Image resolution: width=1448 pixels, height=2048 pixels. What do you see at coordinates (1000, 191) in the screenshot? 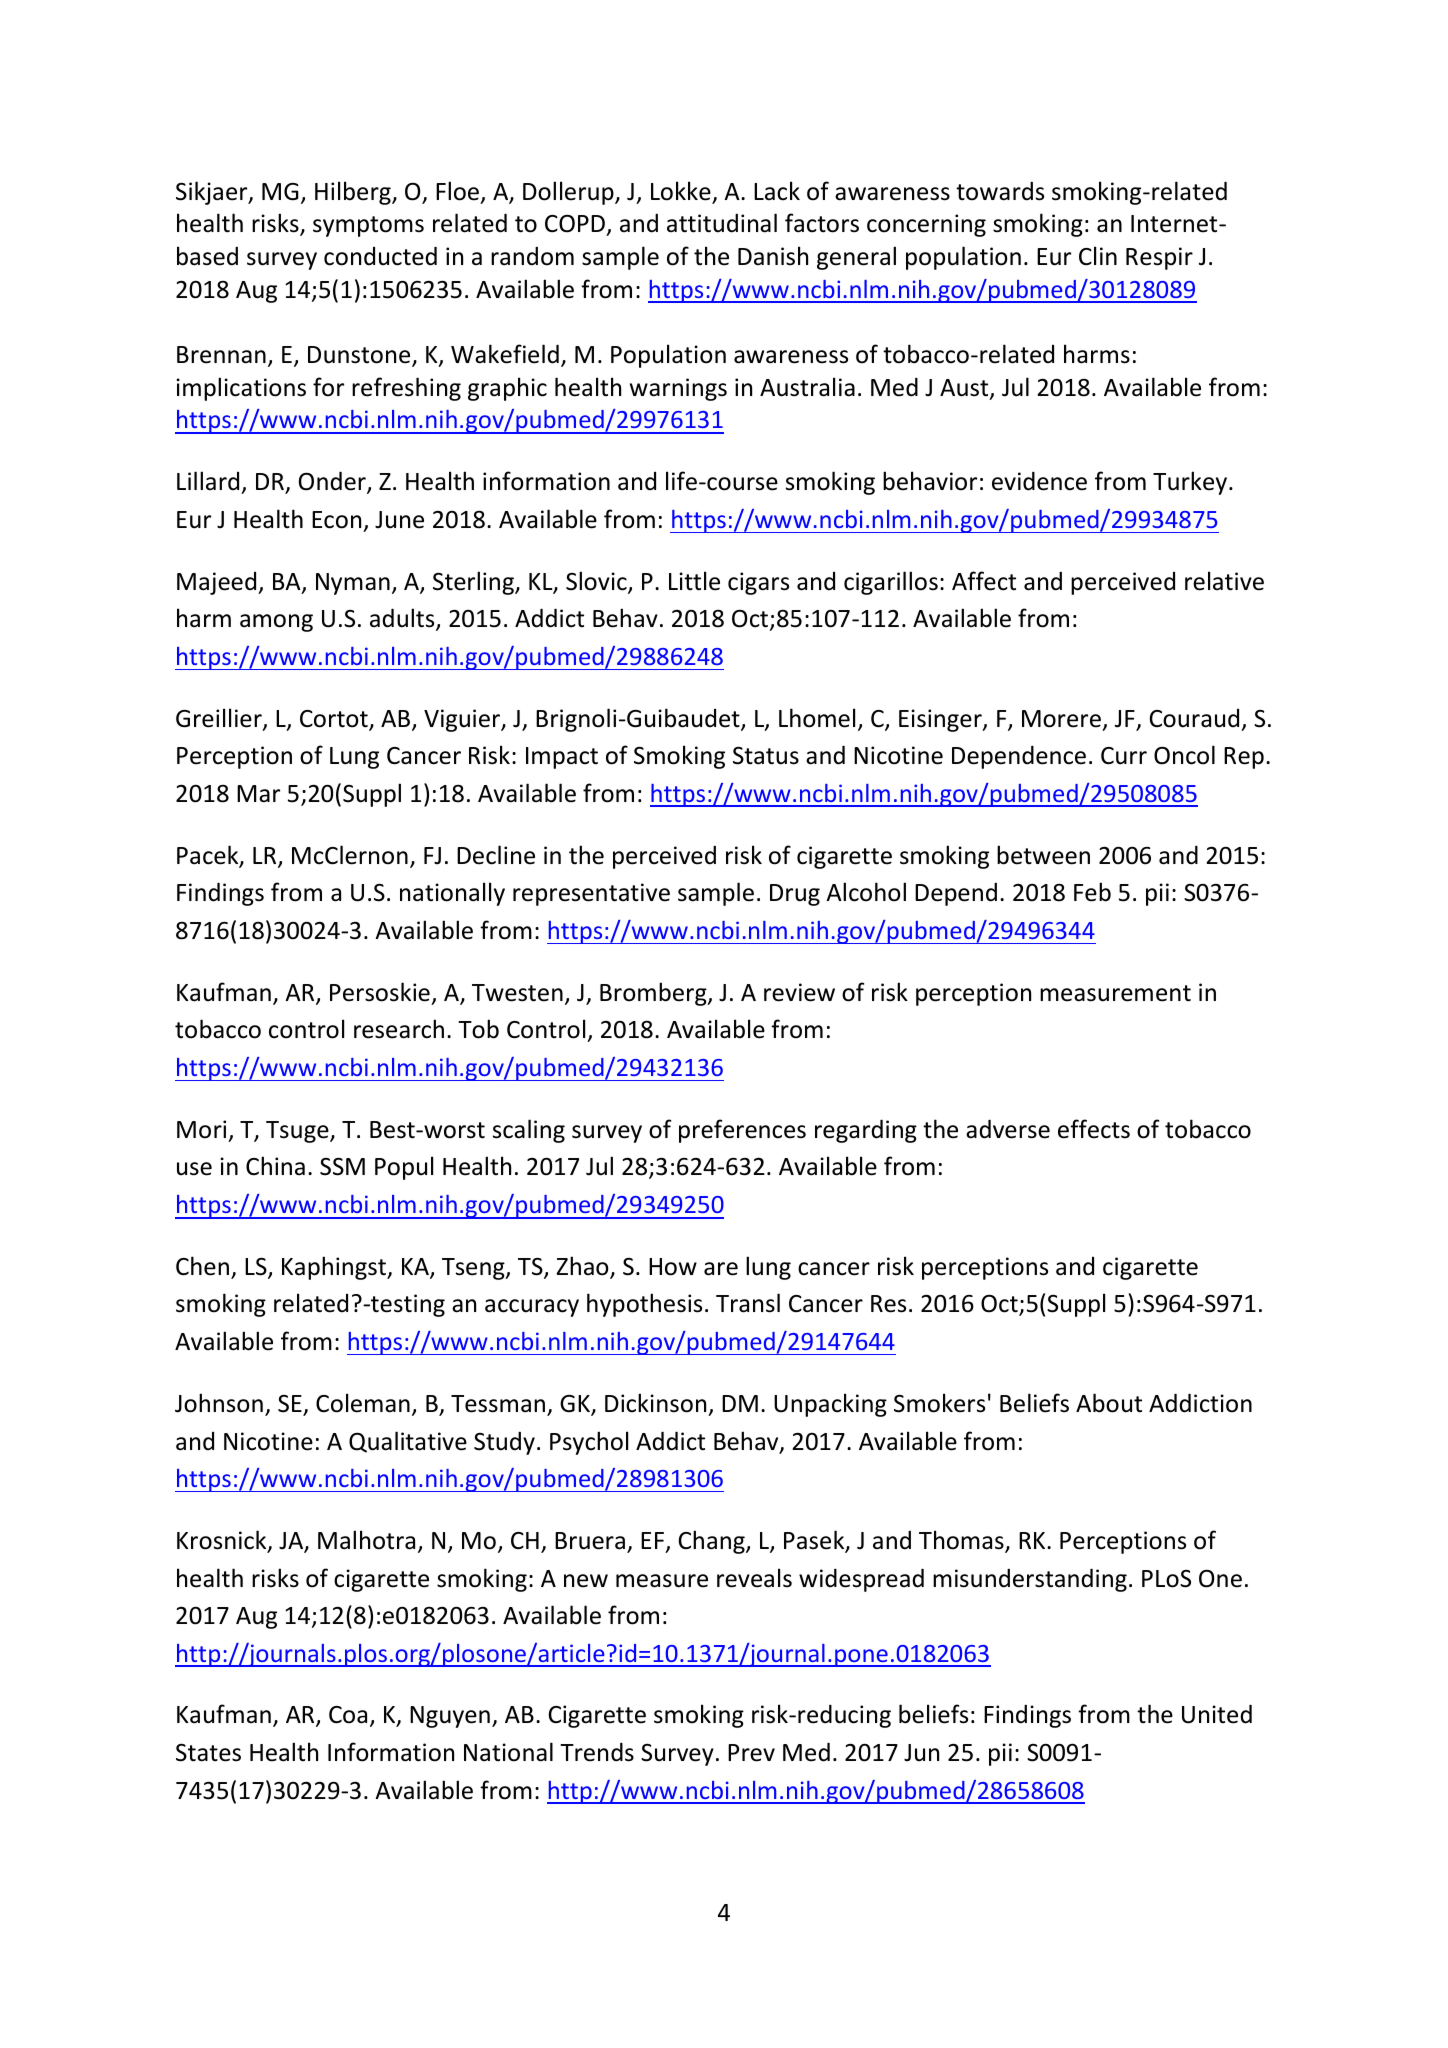
I see `towards` at bounding box center [1000, 191].
